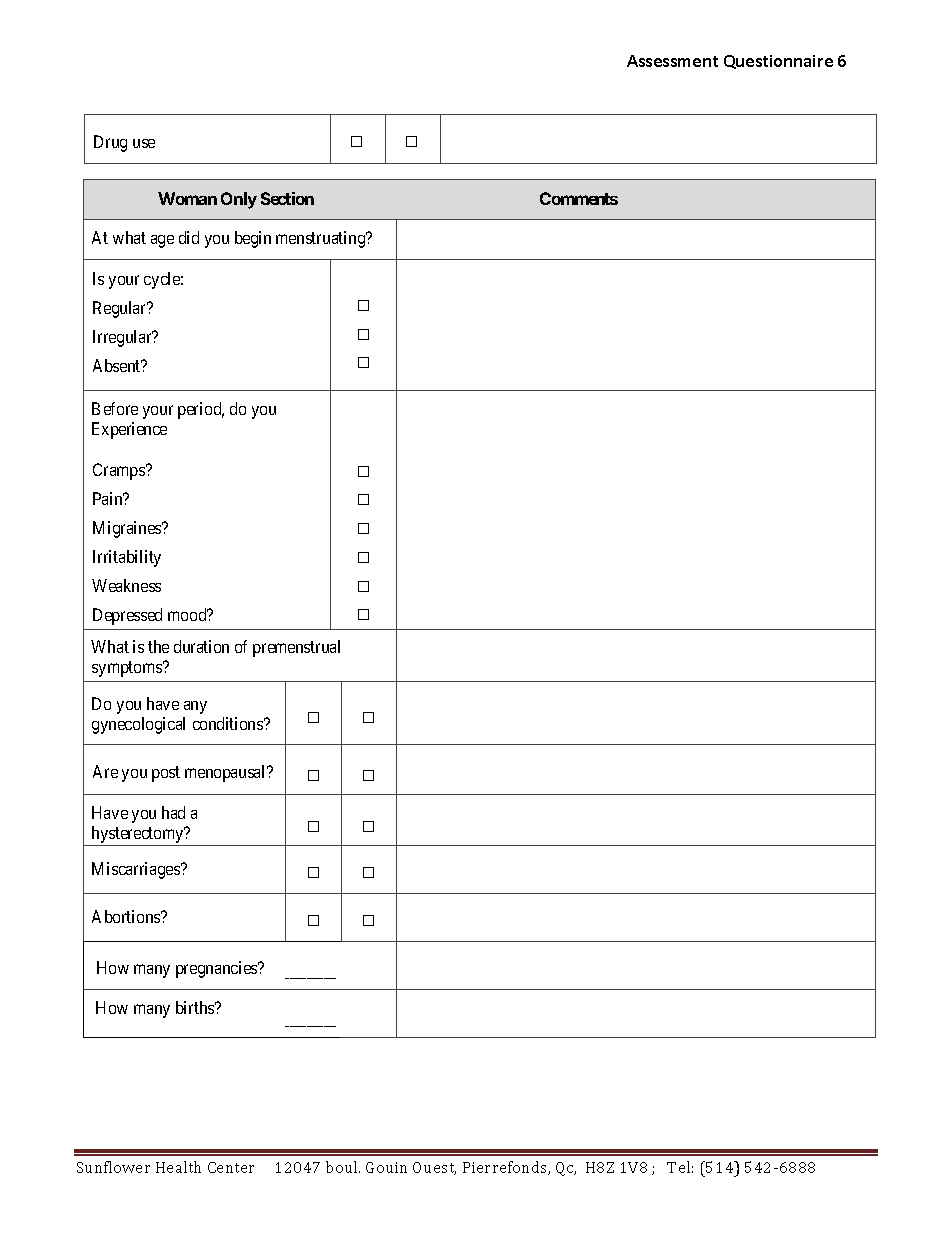  I want to click on premenstrual, so click(296, 648).
